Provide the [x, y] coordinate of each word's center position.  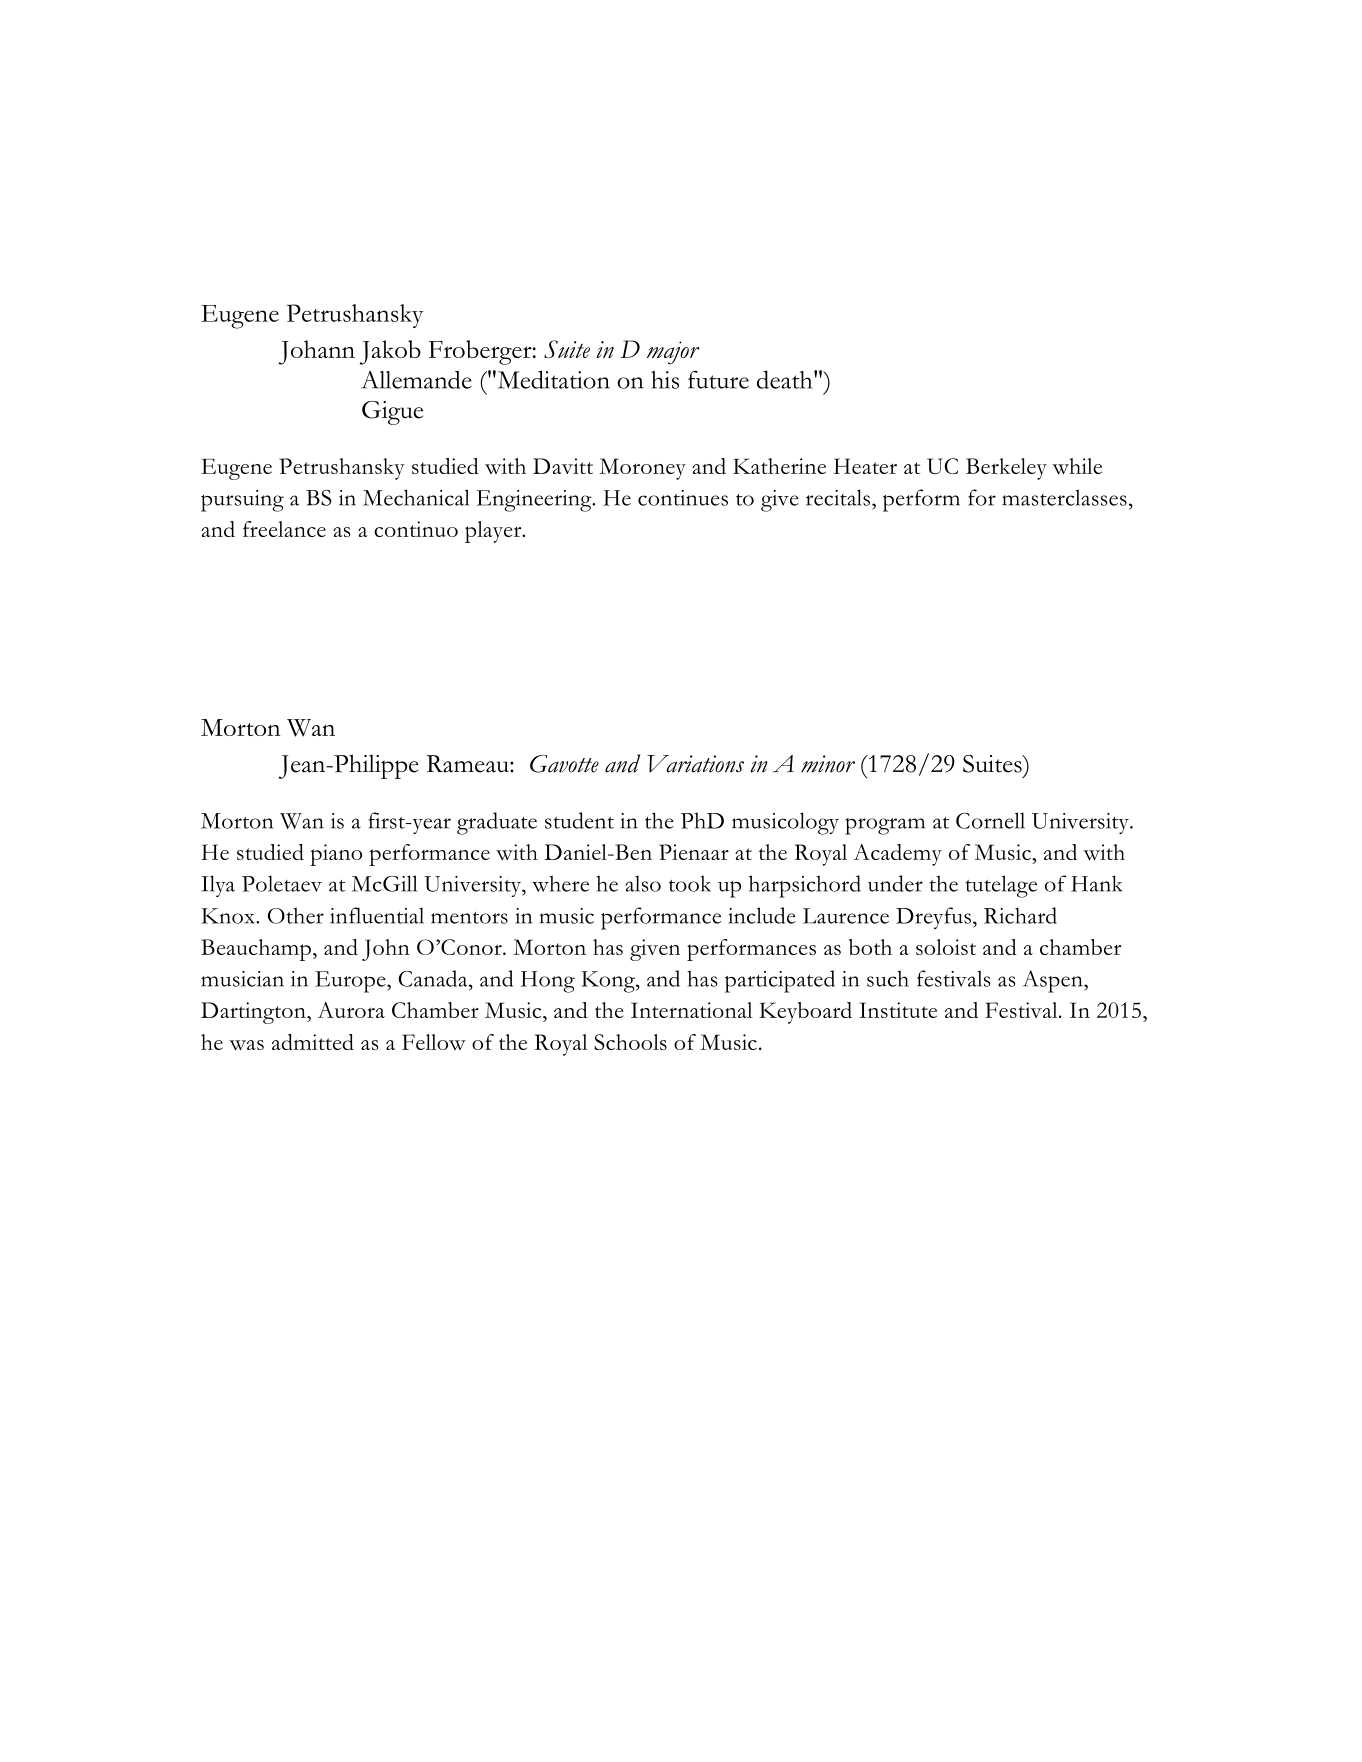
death [786, 379]
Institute [898, 1010]
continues [683, 498]
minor [828, 764]
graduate [497, 823]
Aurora [351, 1010]
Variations [695, 764]
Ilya [218, 886]
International [691, 1010]
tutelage [1001, 886]
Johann [317, 352]
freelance [284, 529]
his [665, 380]
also [643, 883]
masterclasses [1064, 497]
